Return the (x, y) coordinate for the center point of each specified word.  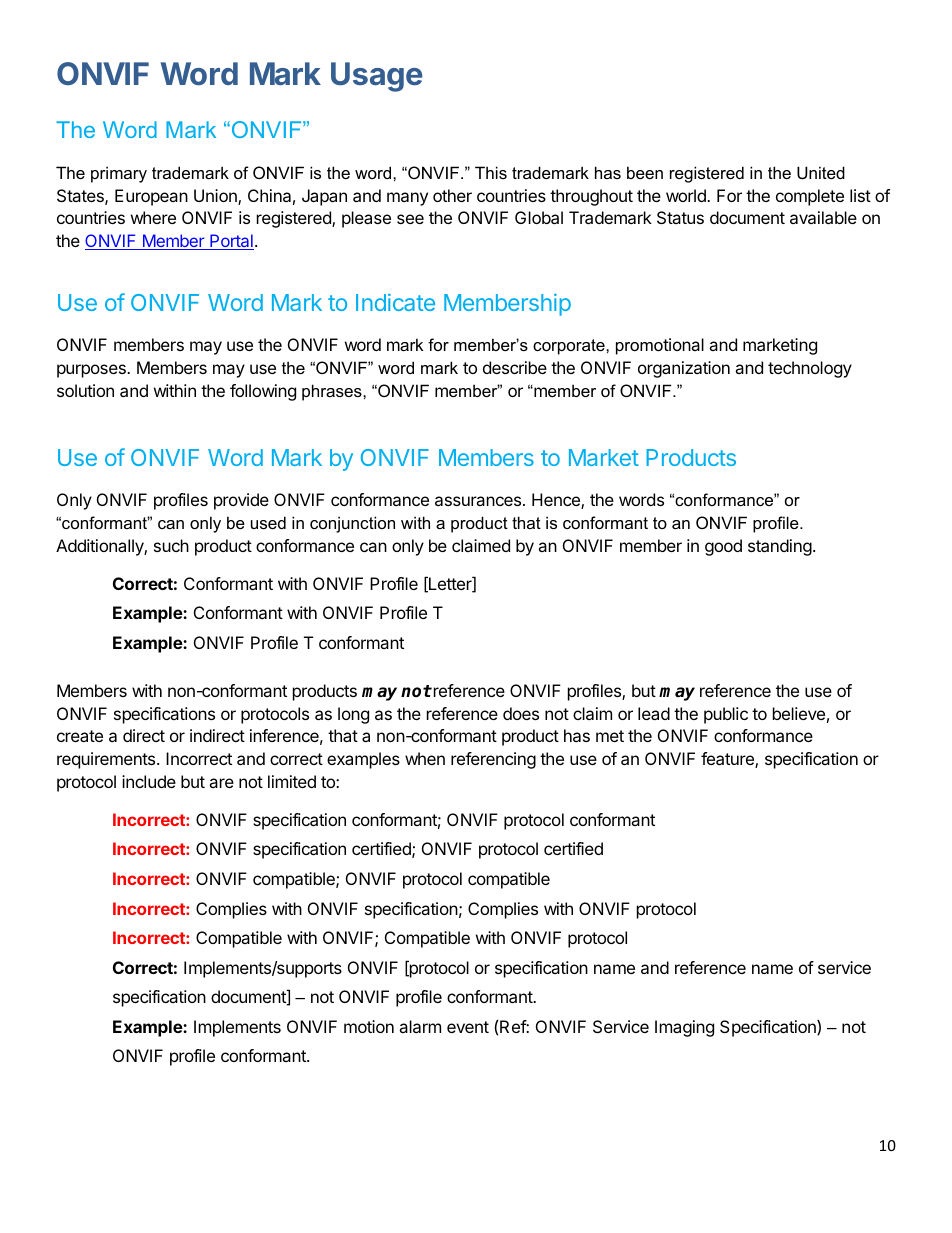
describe (515, 367)
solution (85, 390)
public (726, 715)
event (468, 1027)
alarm (420, 1026)
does (521, 713)
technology (810, 369)
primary (119, 174)
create (80, 736)
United (821, 172)
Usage (377, 77)
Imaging (684, 1028)
